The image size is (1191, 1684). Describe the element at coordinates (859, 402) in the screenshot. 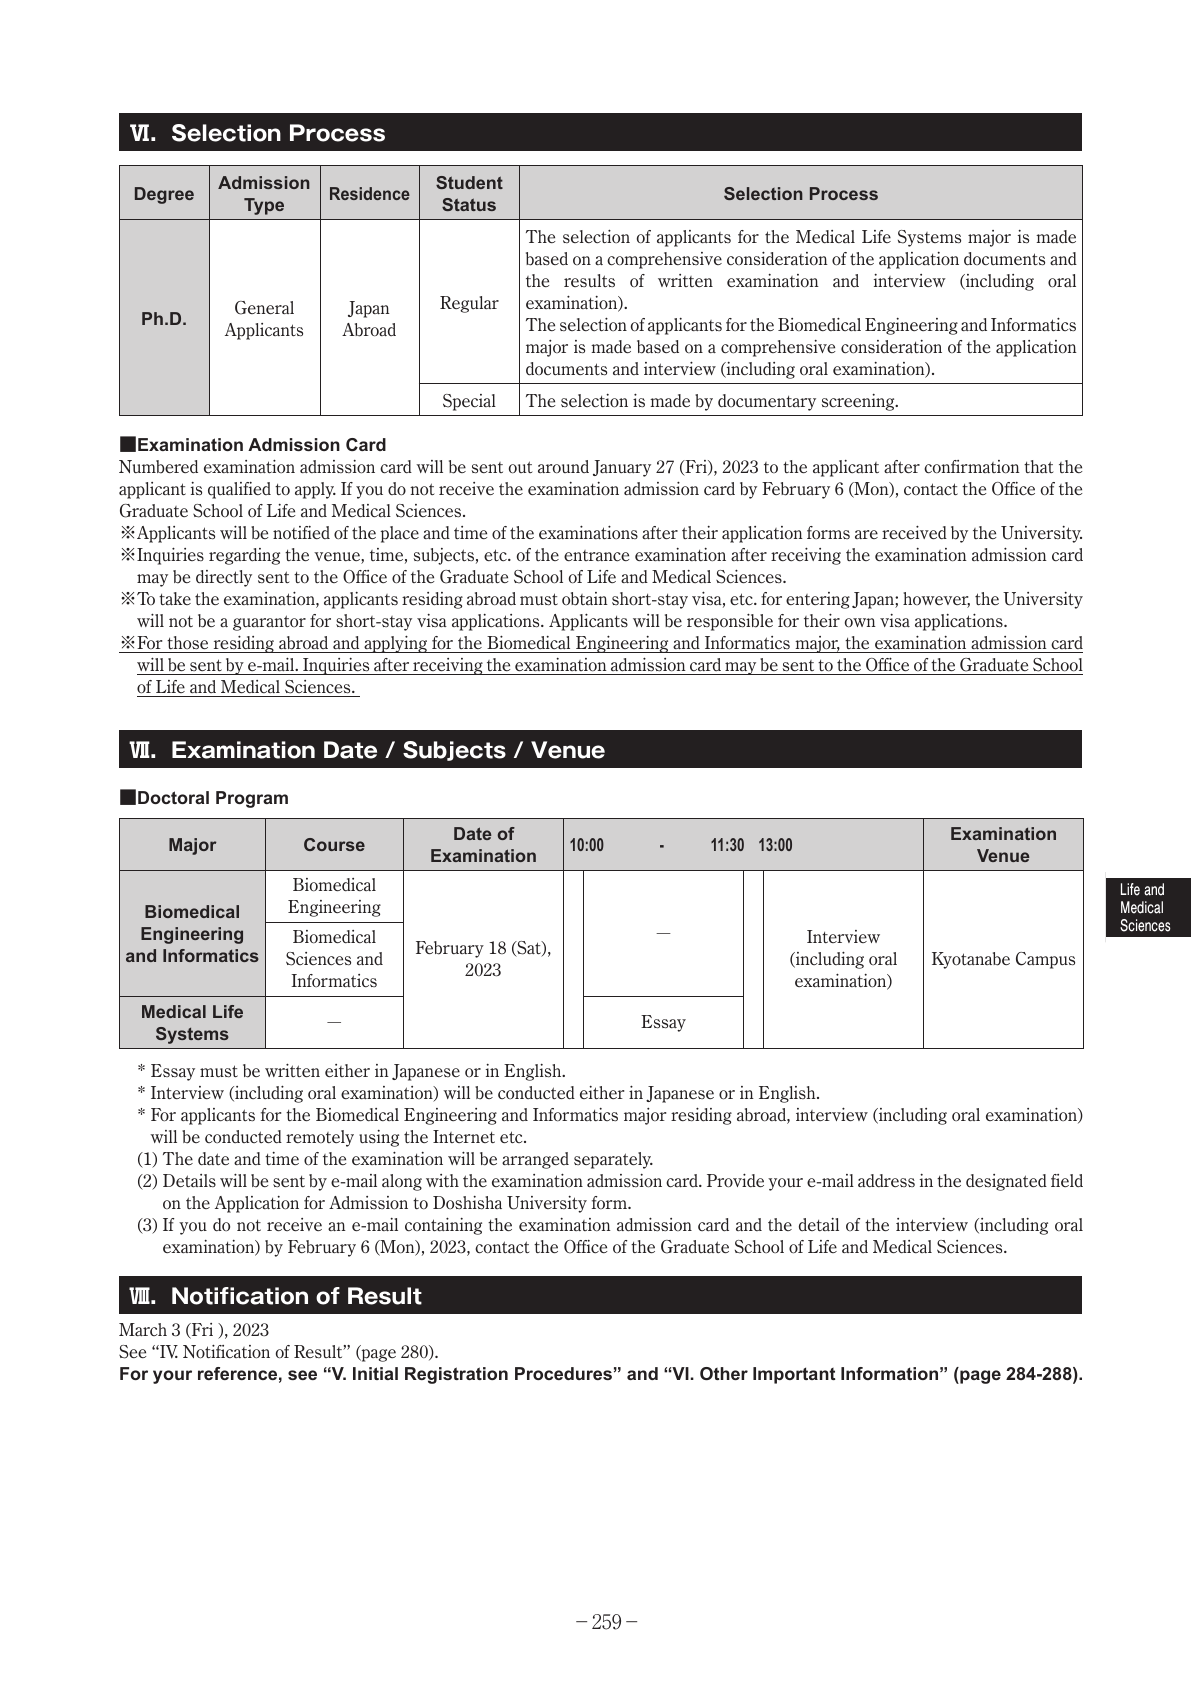

I see `screening` at that location.
